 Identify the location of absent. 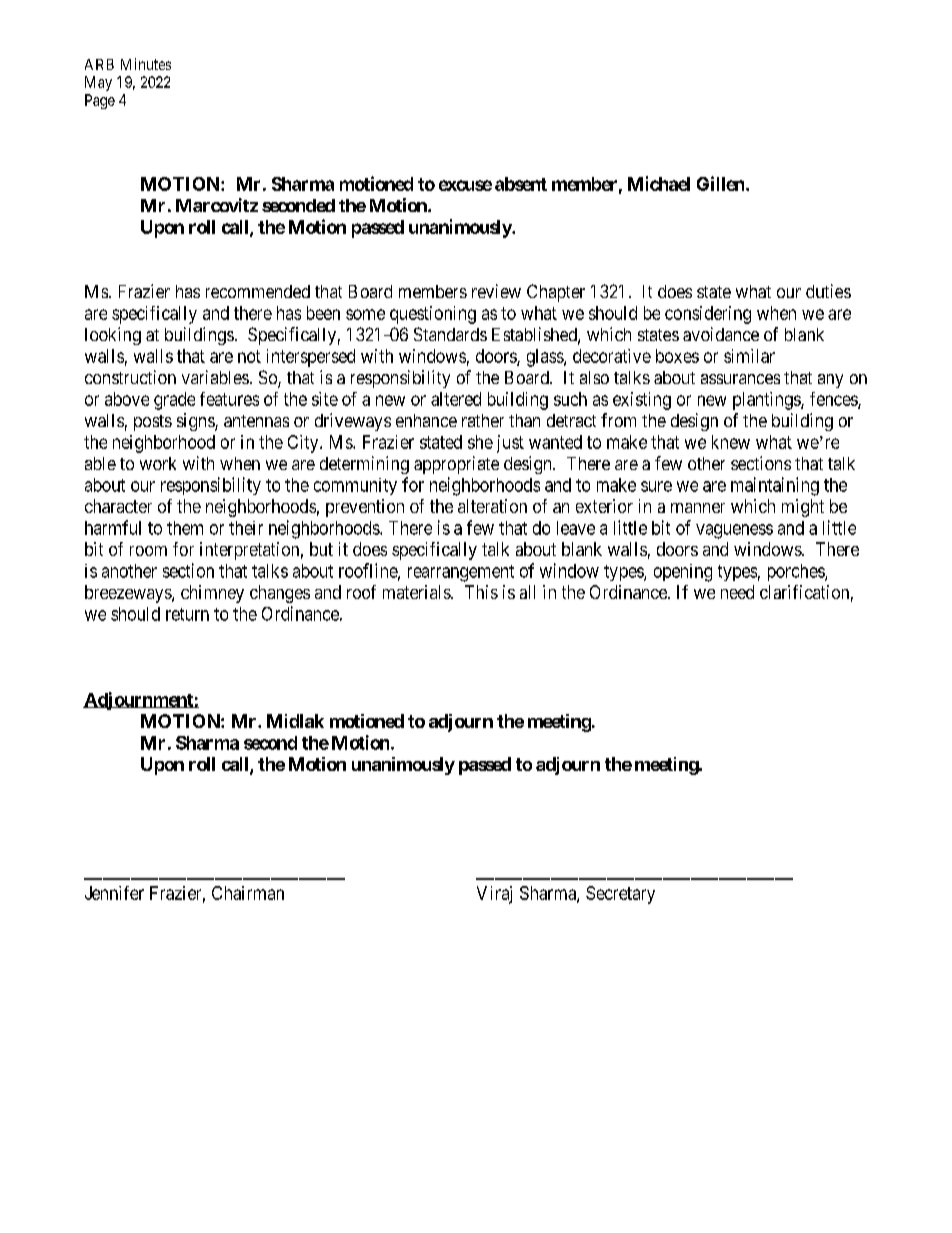
(521, 184).
